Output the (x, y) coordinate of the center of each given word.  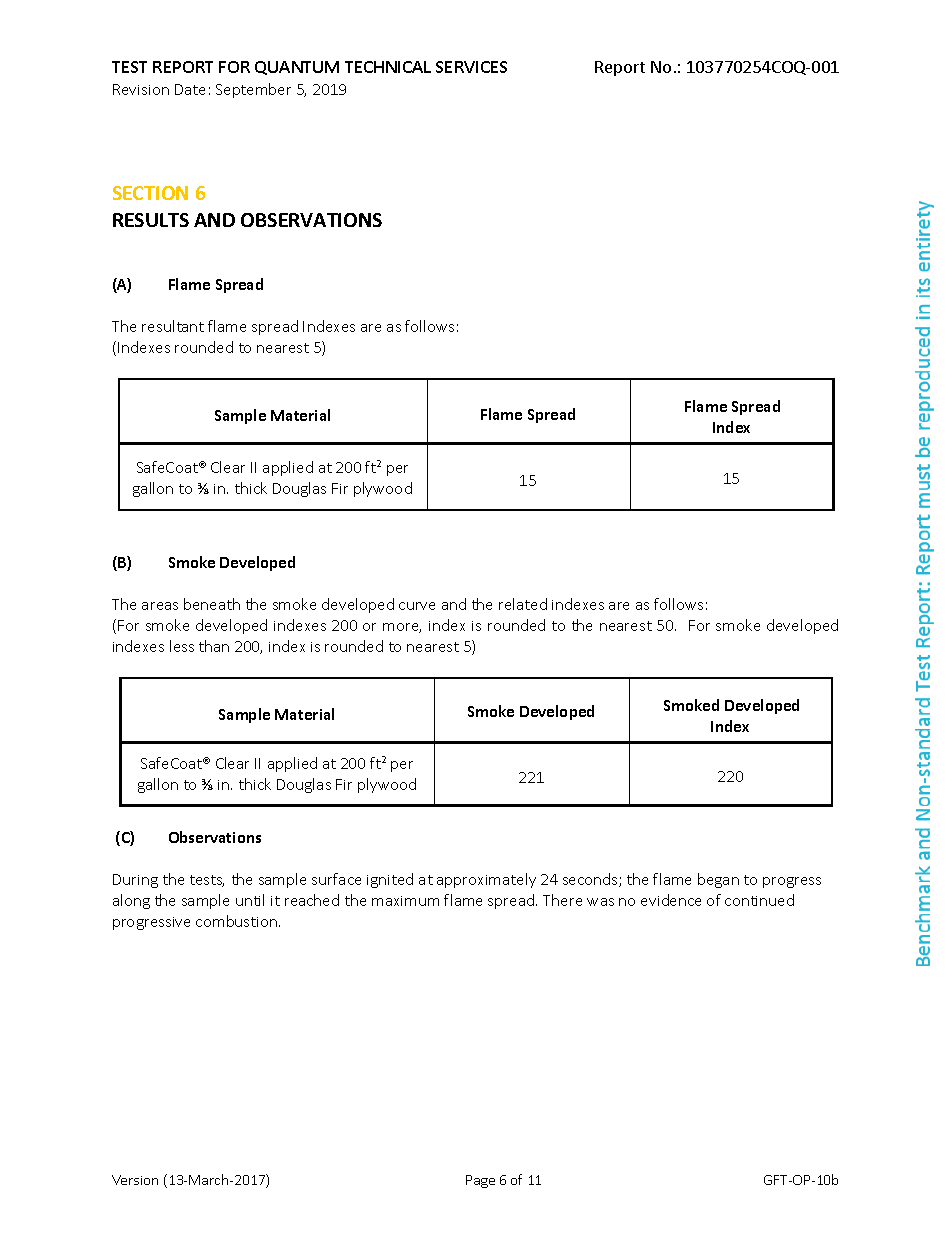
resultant (173, 326)
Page (480, 1181)
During (135, 881)
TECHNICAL (388, 67)
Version (135, 1180)
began (718, 880)
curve (417, 606)
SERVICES (471, 67)
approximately (486, 880)
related (523, 604)
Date (190, 89)
